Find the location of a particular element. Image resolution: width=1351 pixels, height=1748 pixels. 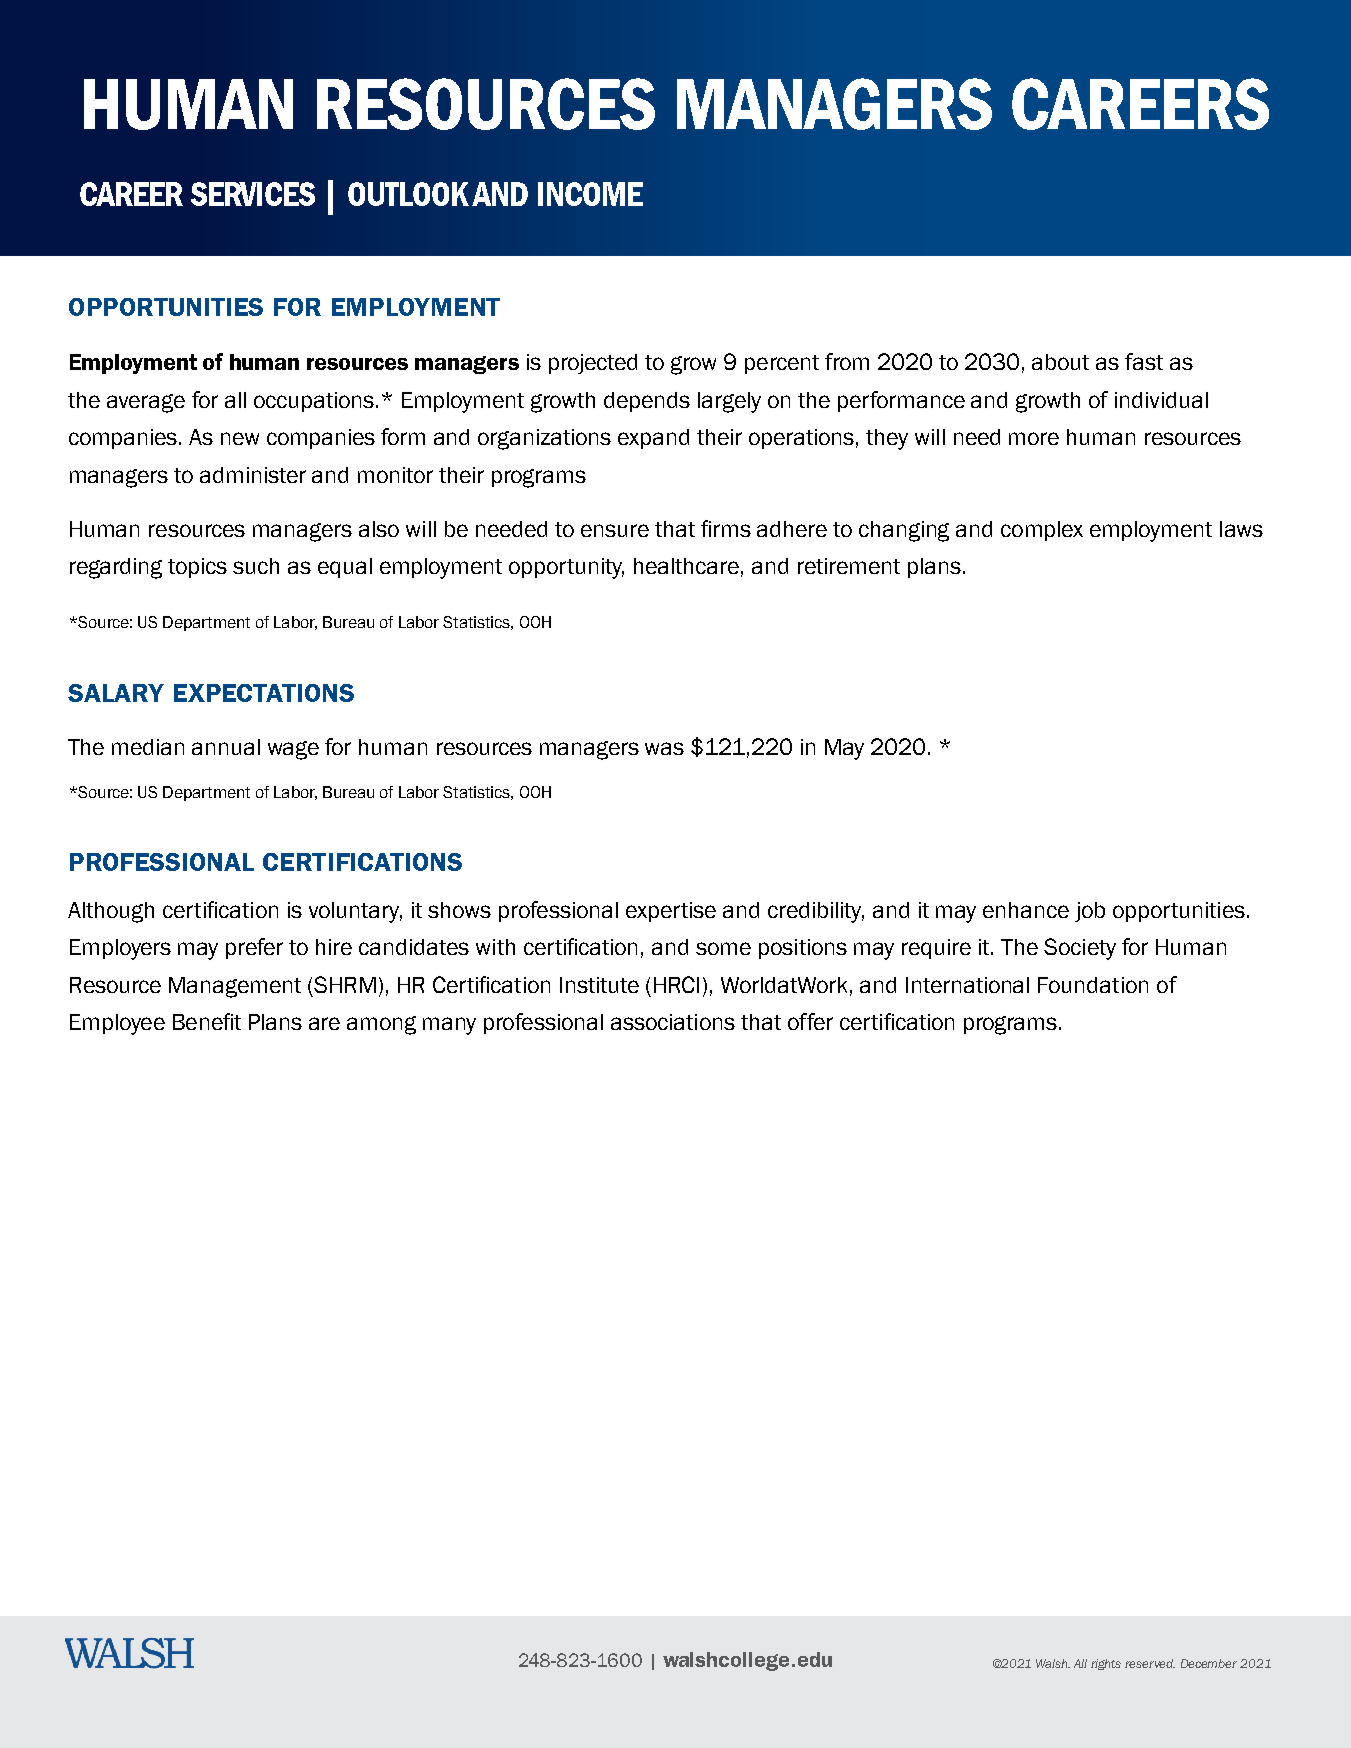

job is located at coordinates (1090, 912).
